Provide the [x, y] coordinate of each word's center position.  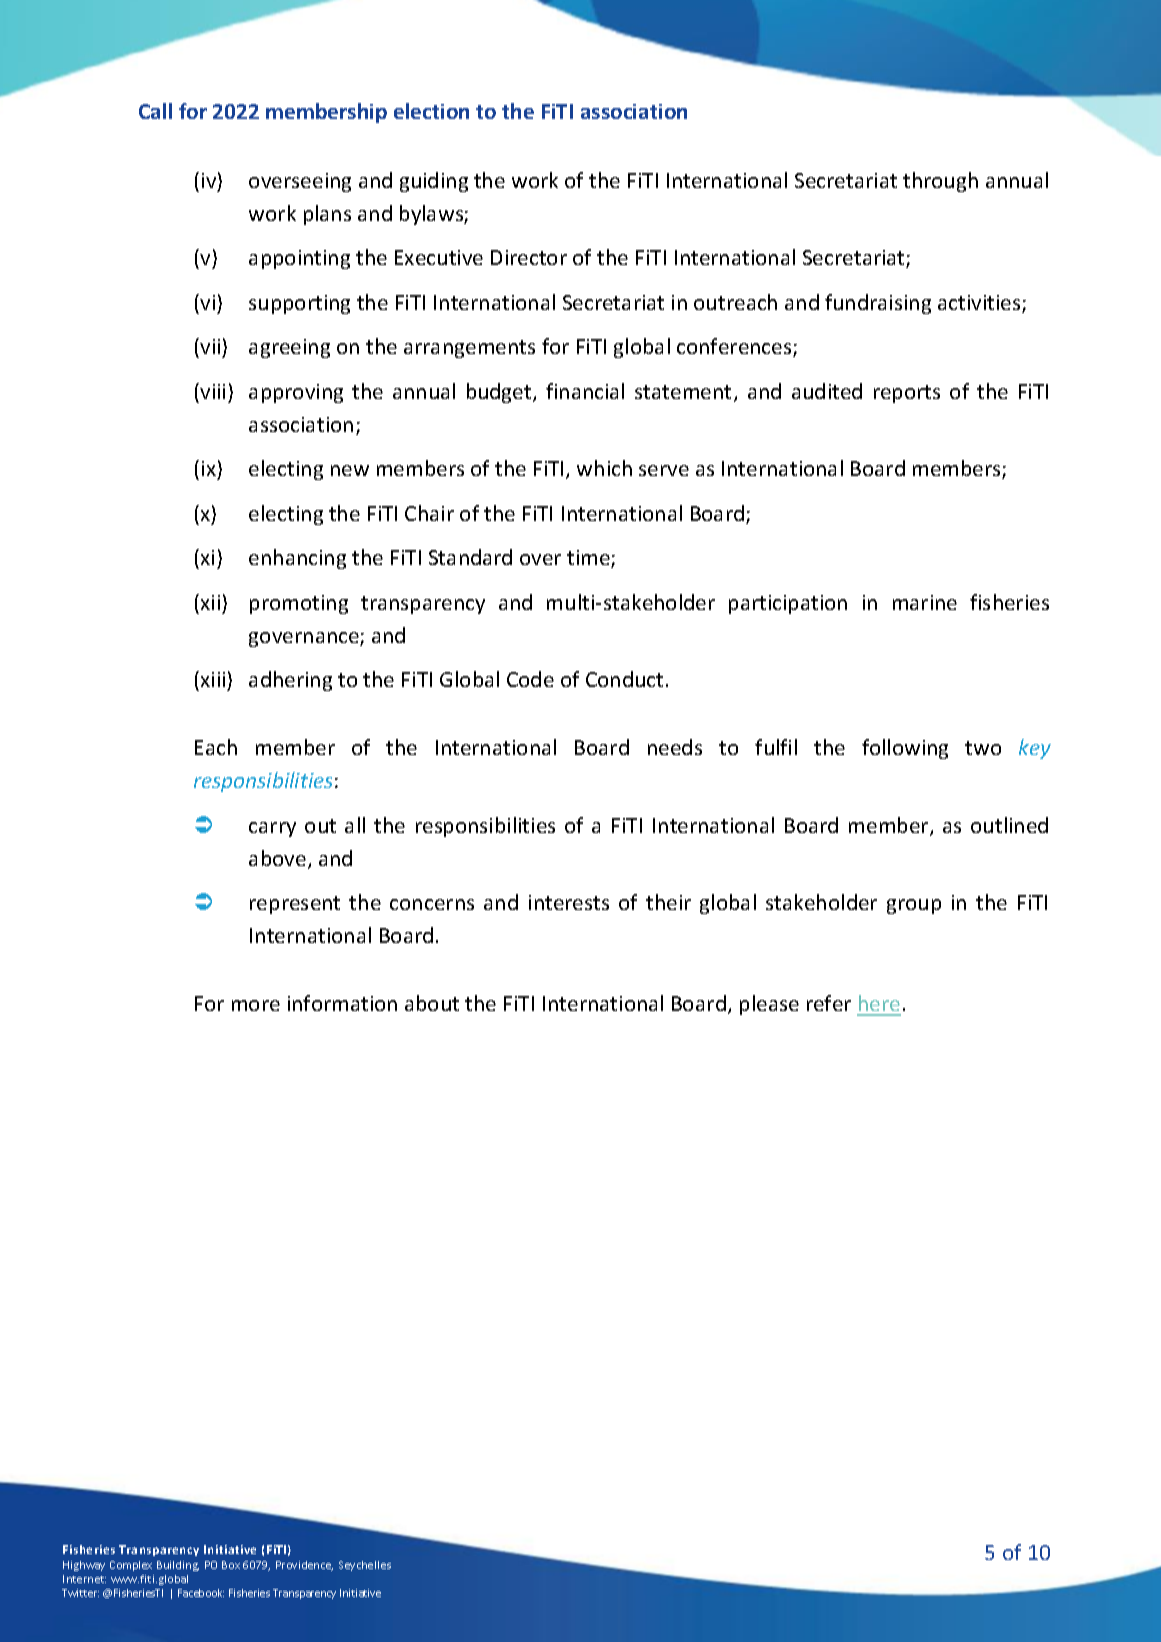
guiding [434, 182]
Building [178, 1566]
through [940, 182]
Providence [304, 1566]
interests [569, 902]
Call [155, 111]
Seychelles [365, 1566]
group [914, 906]
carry [272, 829]
